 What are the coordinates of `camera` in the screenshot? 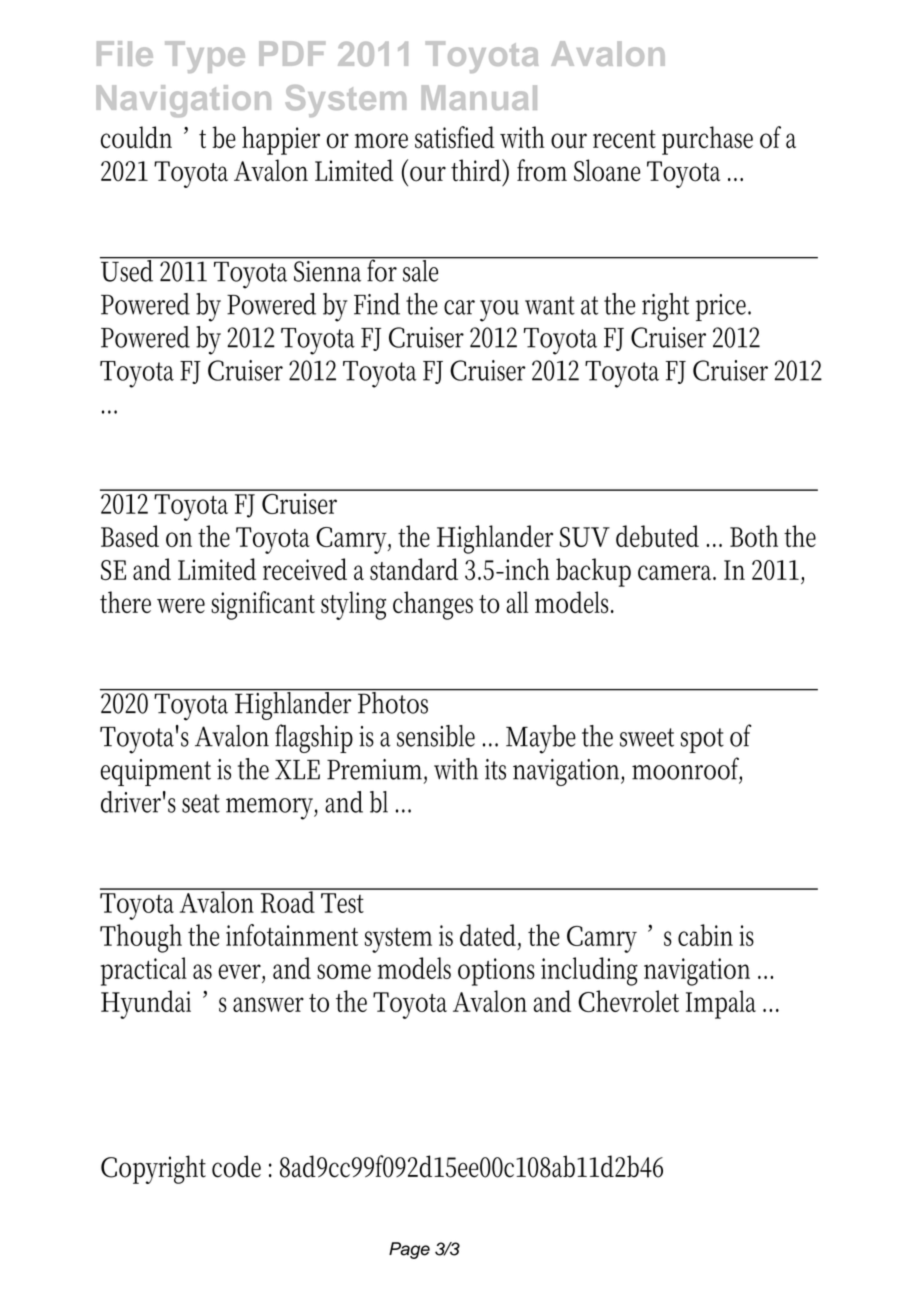 It's located at (677, 572).
